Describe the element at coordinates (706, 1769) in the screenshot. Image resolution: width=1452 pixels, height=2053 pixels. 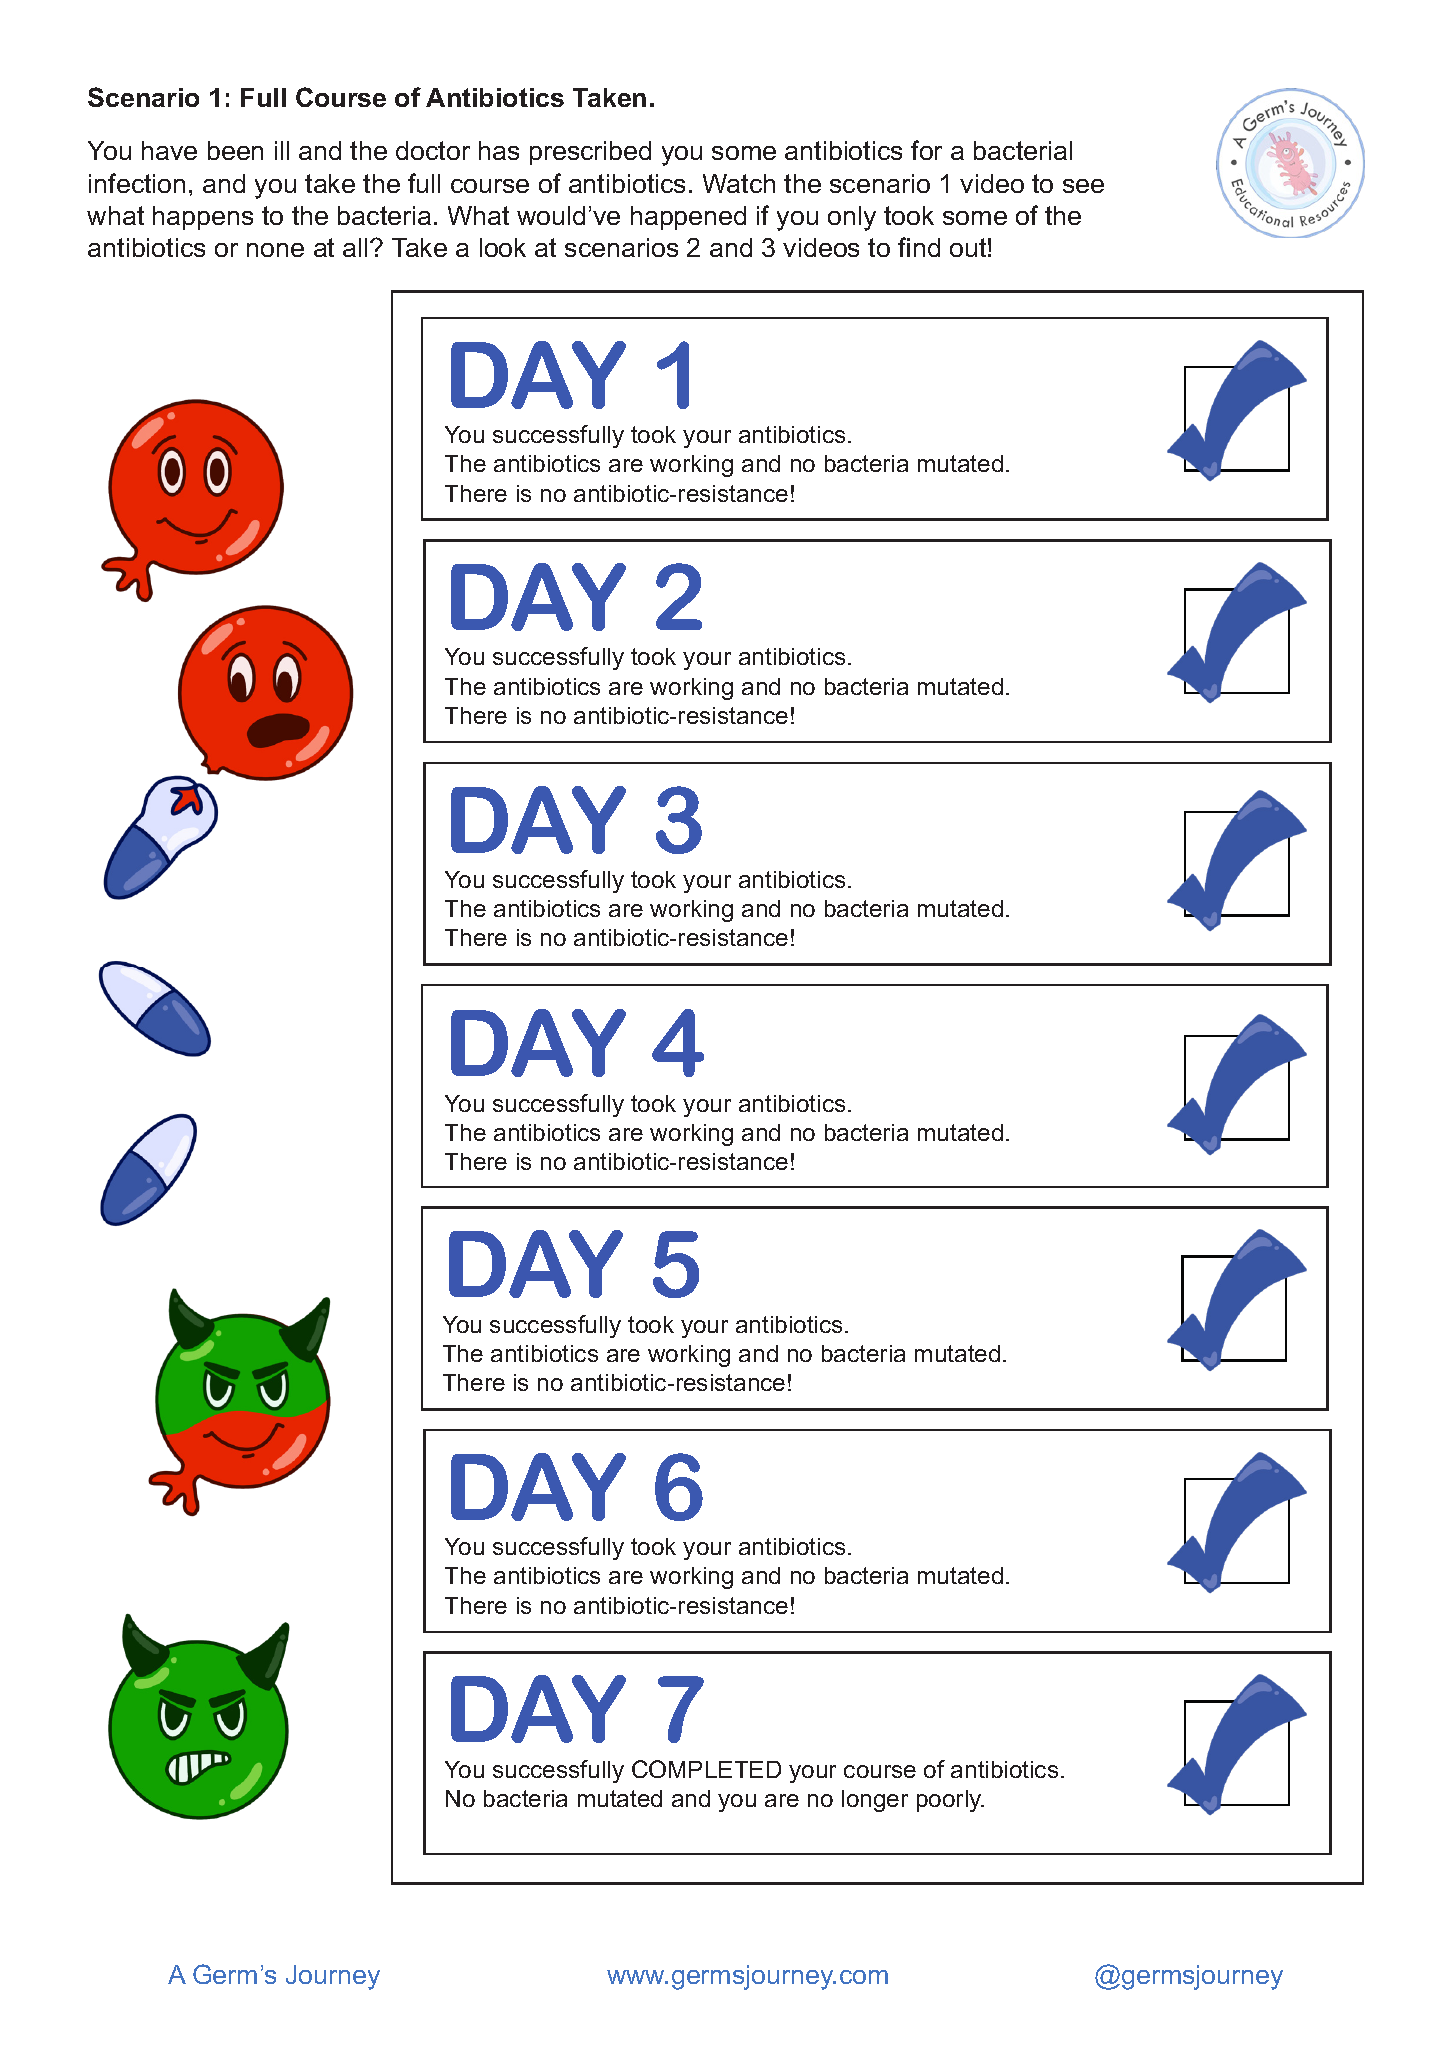
I see `COMPLETED` at that location.
